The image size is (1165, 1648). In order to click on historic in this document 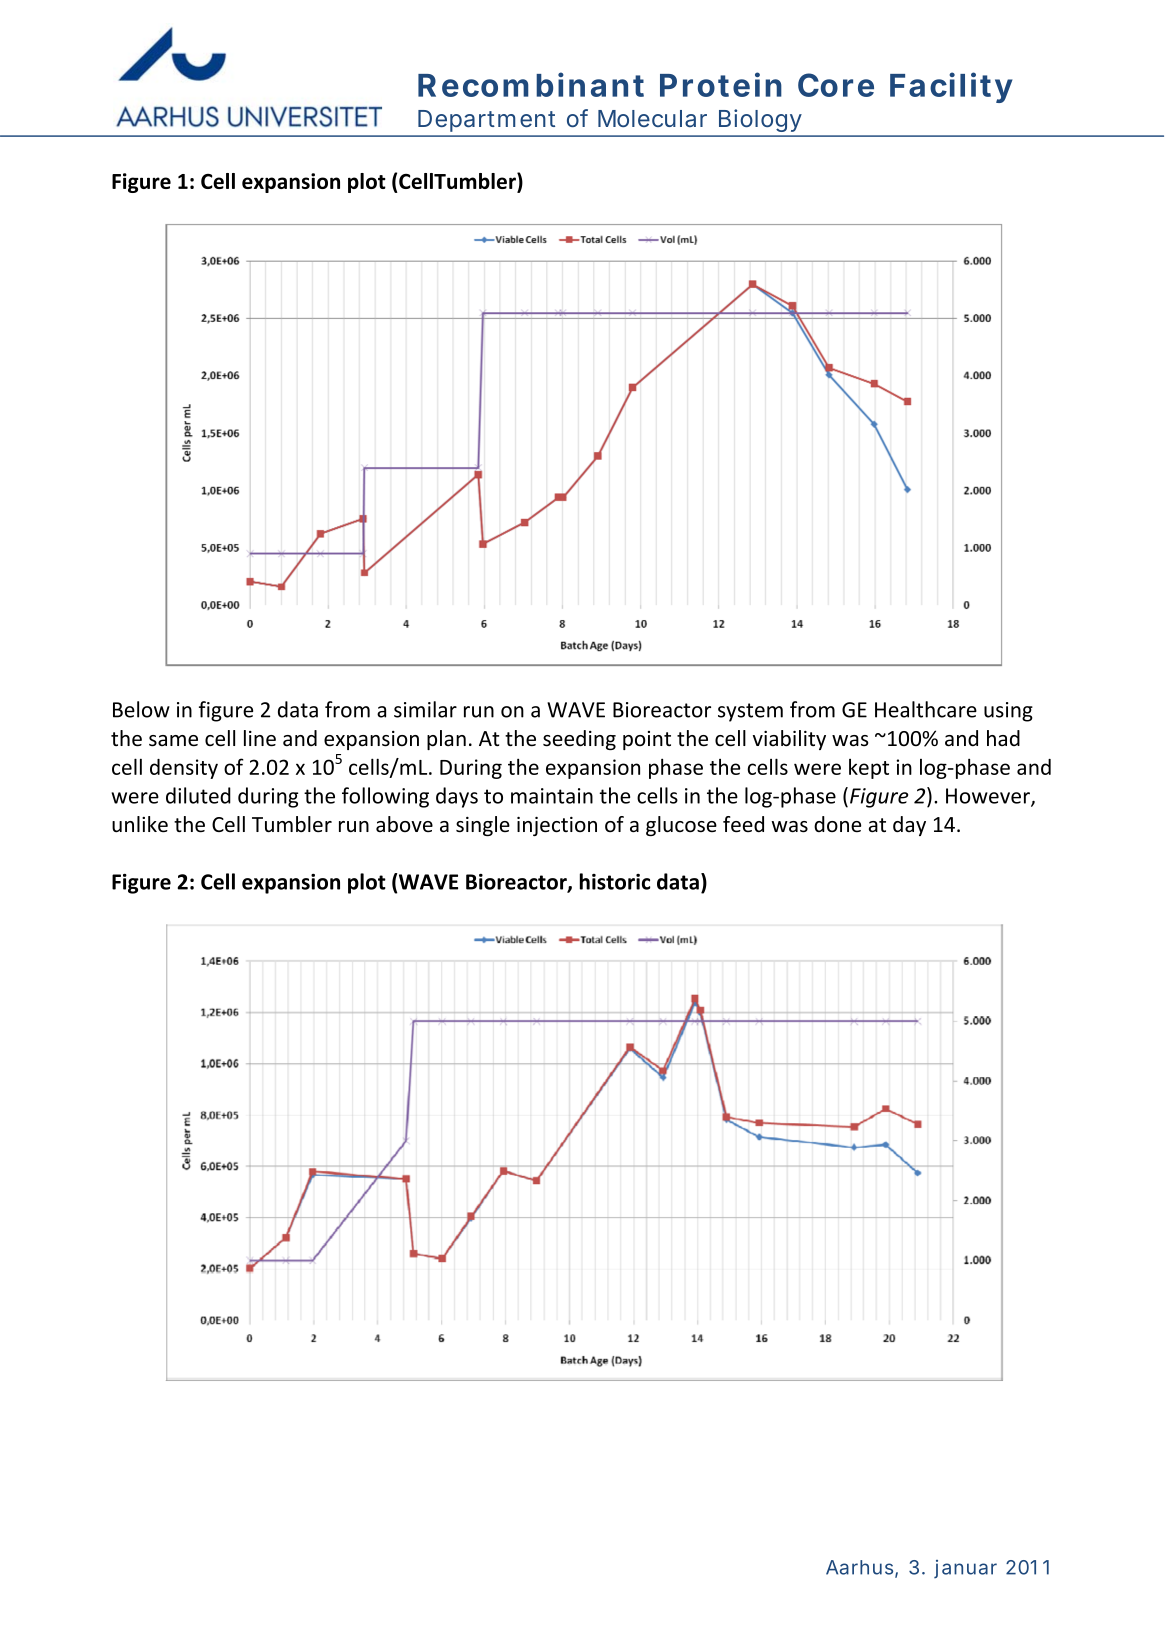, I will do `click(615, 881)`.
